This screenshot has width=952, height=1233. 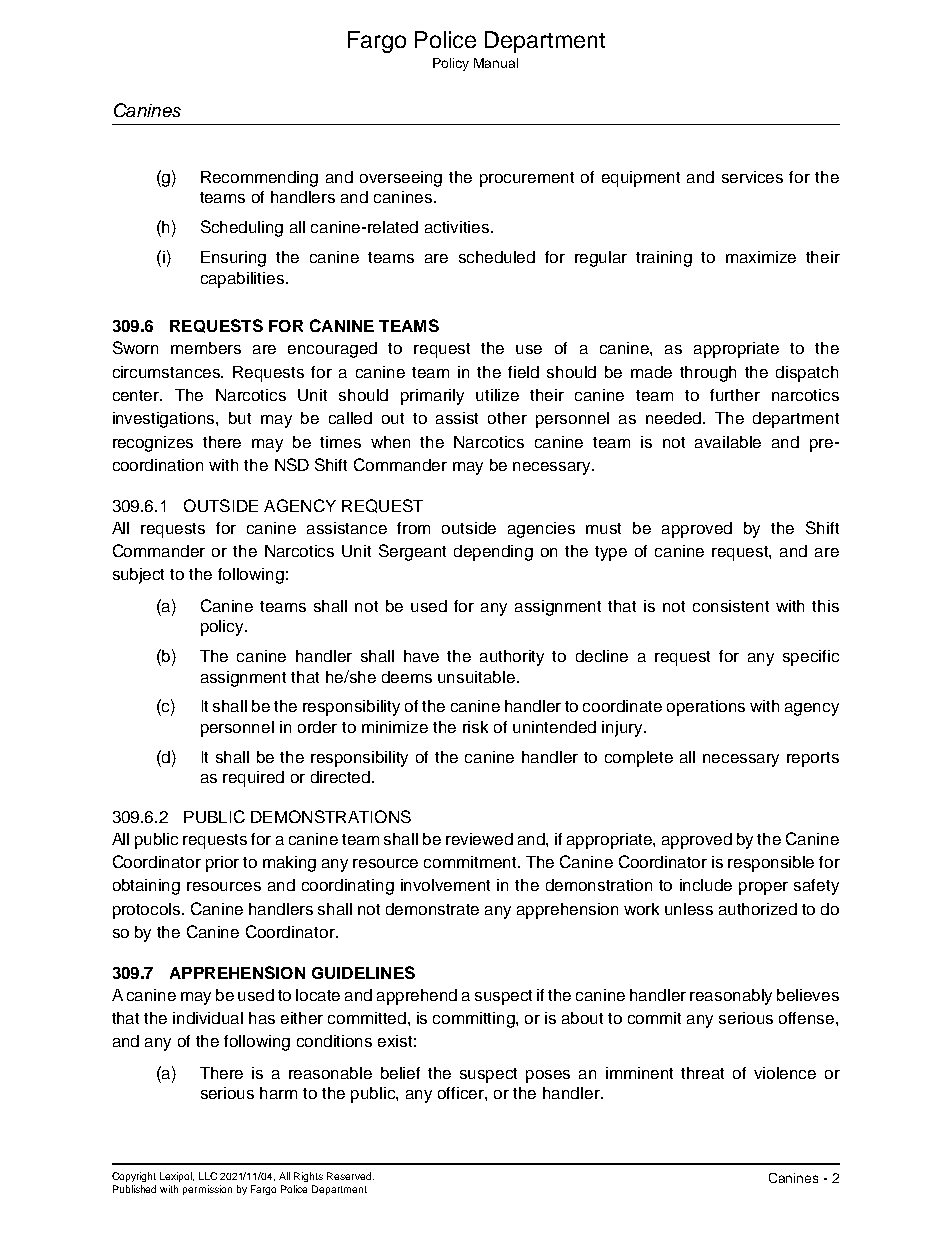 I want to click on authority, so click(x=512, y=658).
